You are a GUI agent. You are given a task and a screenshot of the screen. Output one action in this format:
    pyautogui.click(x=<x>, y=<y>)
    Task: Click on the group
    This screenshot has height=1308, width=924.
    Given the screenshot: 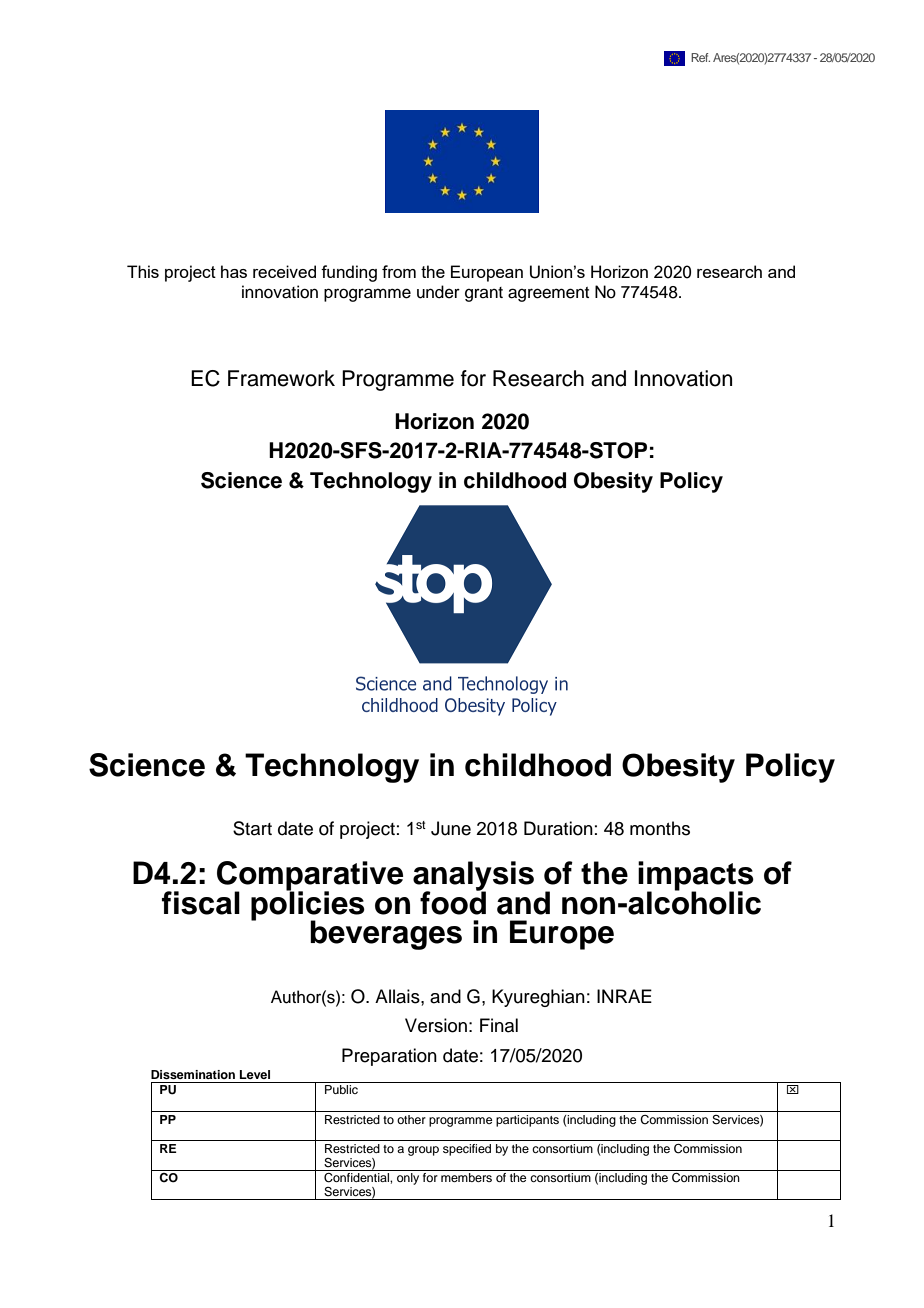 What is the action you would take?
    pyautogui.click(x=423, y=1151)
